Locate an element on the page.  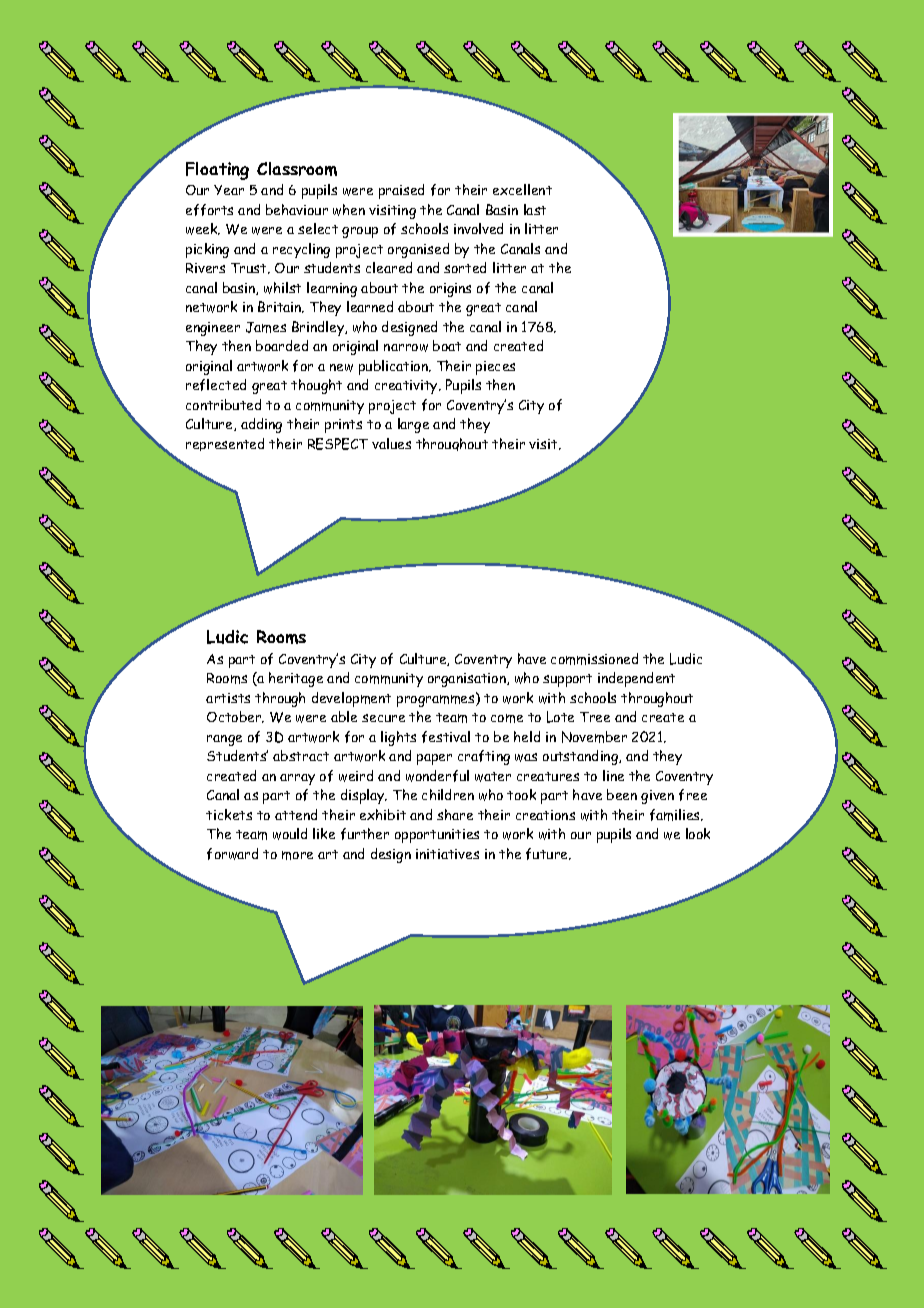
represented is located at coordinates (225, 444).
